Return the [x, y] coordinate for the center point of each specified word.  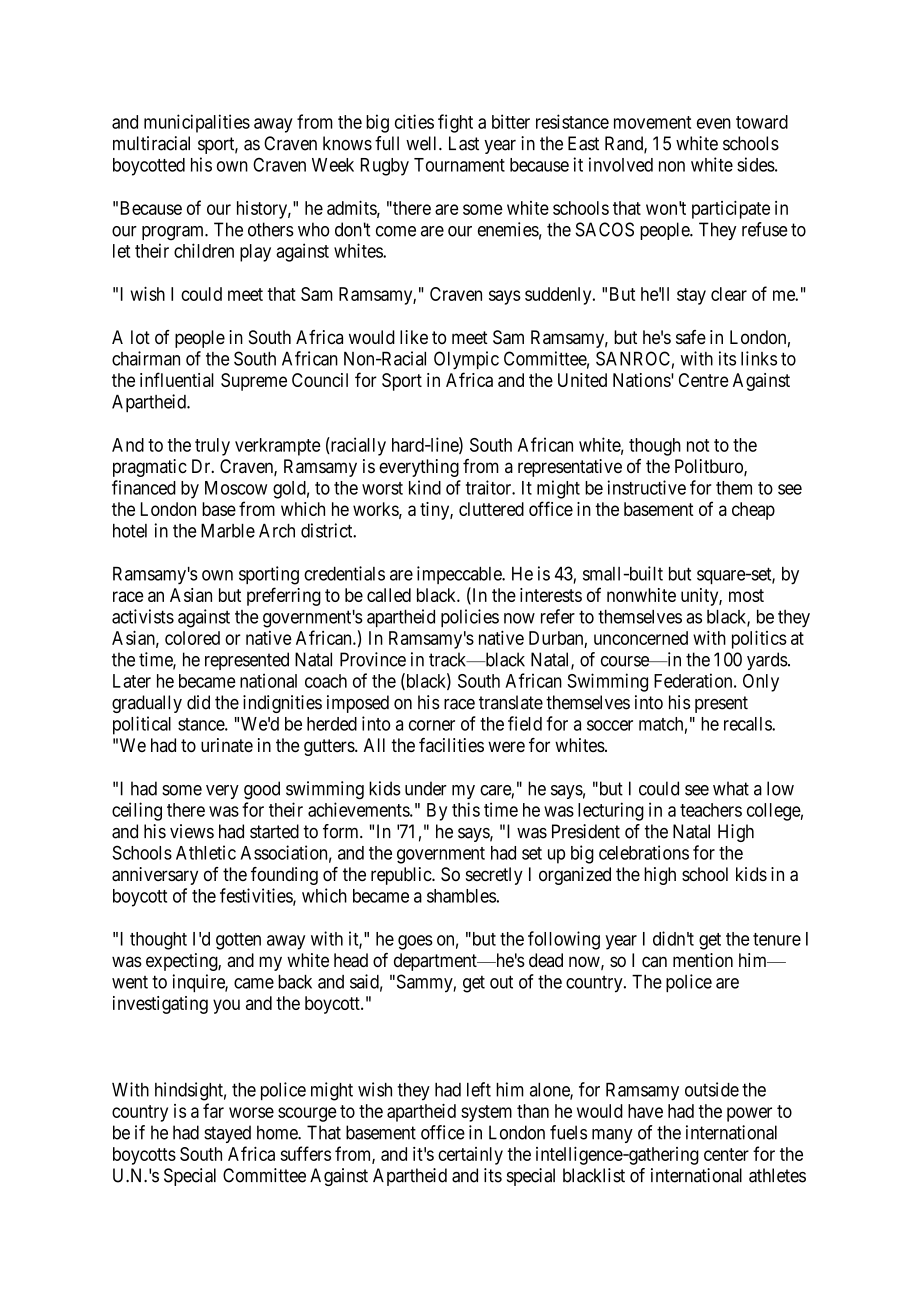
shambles [461, 896]
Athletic [206, 852]
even [714, 123]
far [213, 1110]
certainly [470, 1156]
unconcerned [641, 638]
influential [177, 379]
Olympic [466, 360]
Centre [704, 380]
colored [192, 638]
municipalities [197, 123]
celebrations [644, 852]
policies [470, 618]
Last [464, 143]
